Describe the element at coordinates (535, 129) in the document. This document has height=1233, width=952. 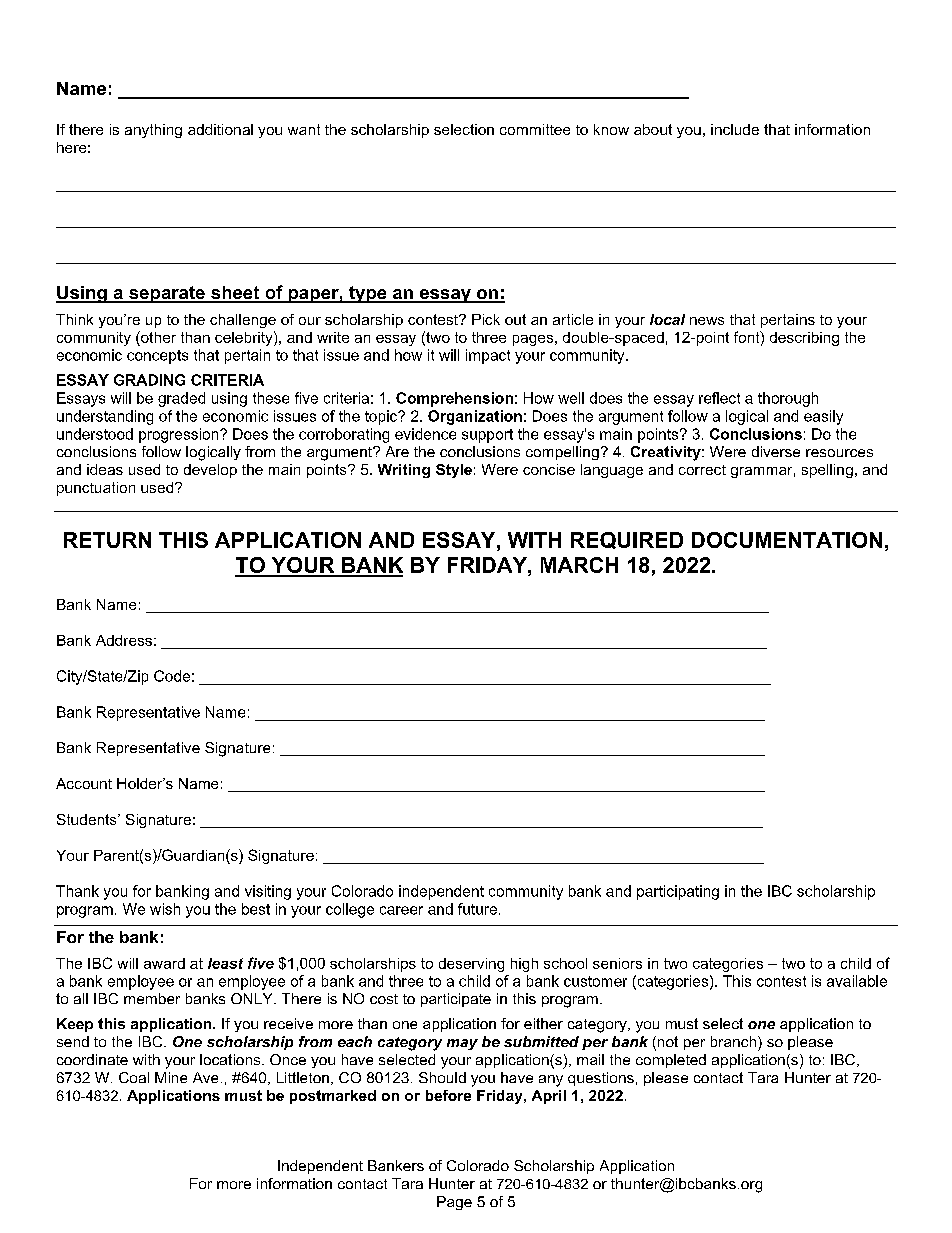
I see `committee` at that location.
